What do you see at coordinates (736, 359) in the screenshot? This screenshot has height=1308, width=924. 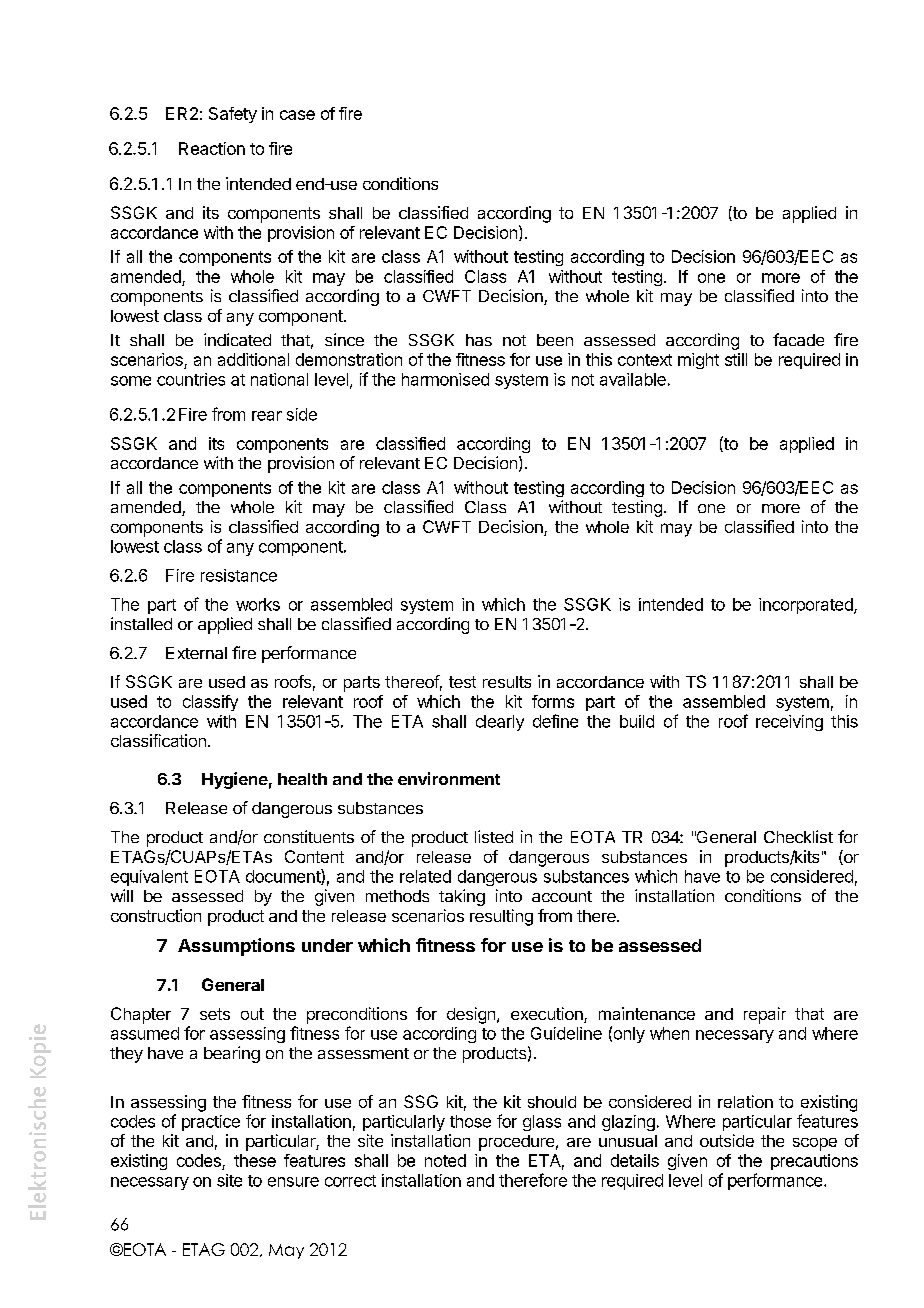 I see `still` at bounding box center [736, 359].
